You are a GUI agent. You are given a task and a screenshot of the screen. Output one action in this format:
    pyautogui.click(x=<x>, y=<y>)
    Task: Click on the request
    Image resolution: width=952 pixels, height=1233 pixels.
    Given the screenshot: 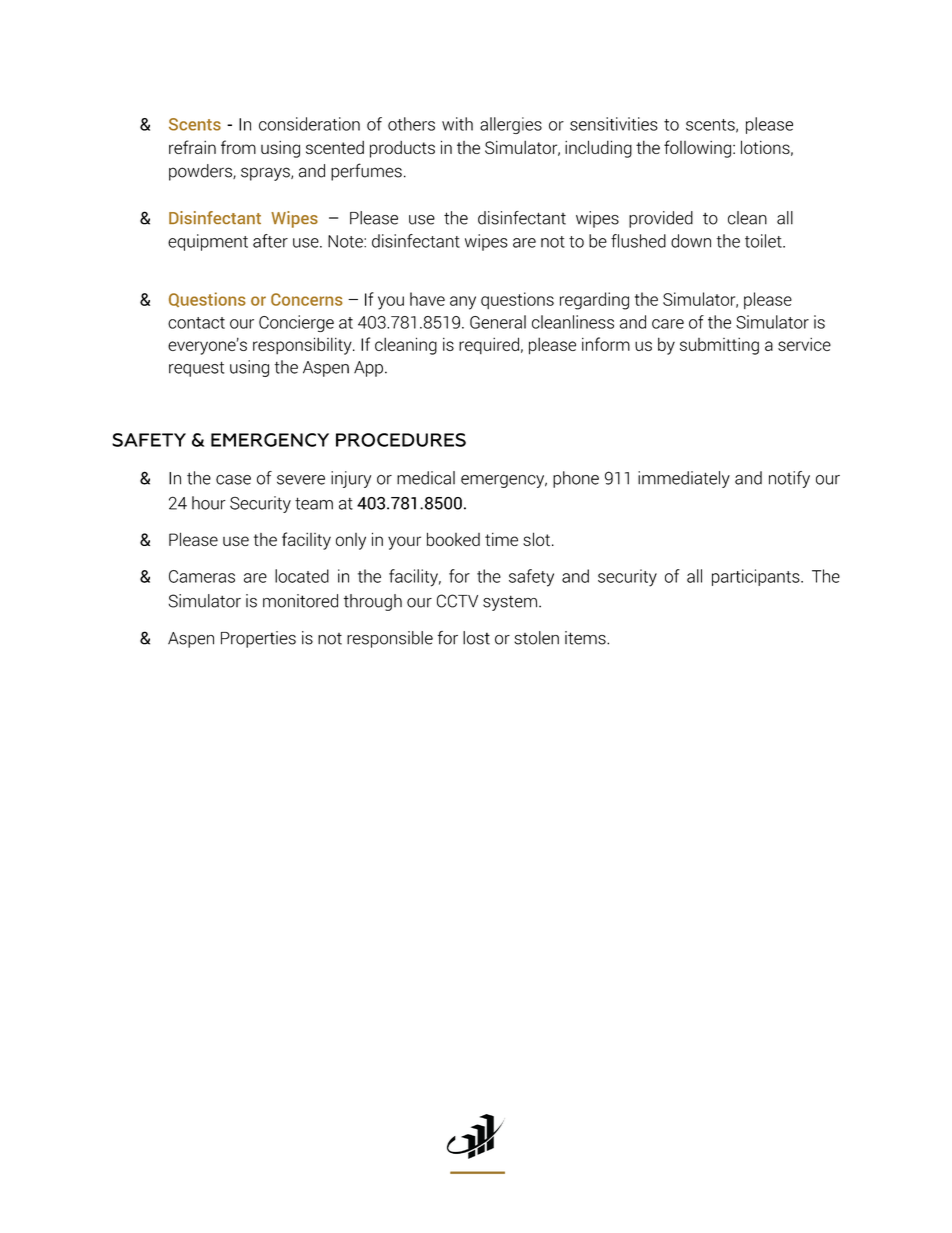 What is the action you would take?
    pyautogui.click(x=196, y=369)
